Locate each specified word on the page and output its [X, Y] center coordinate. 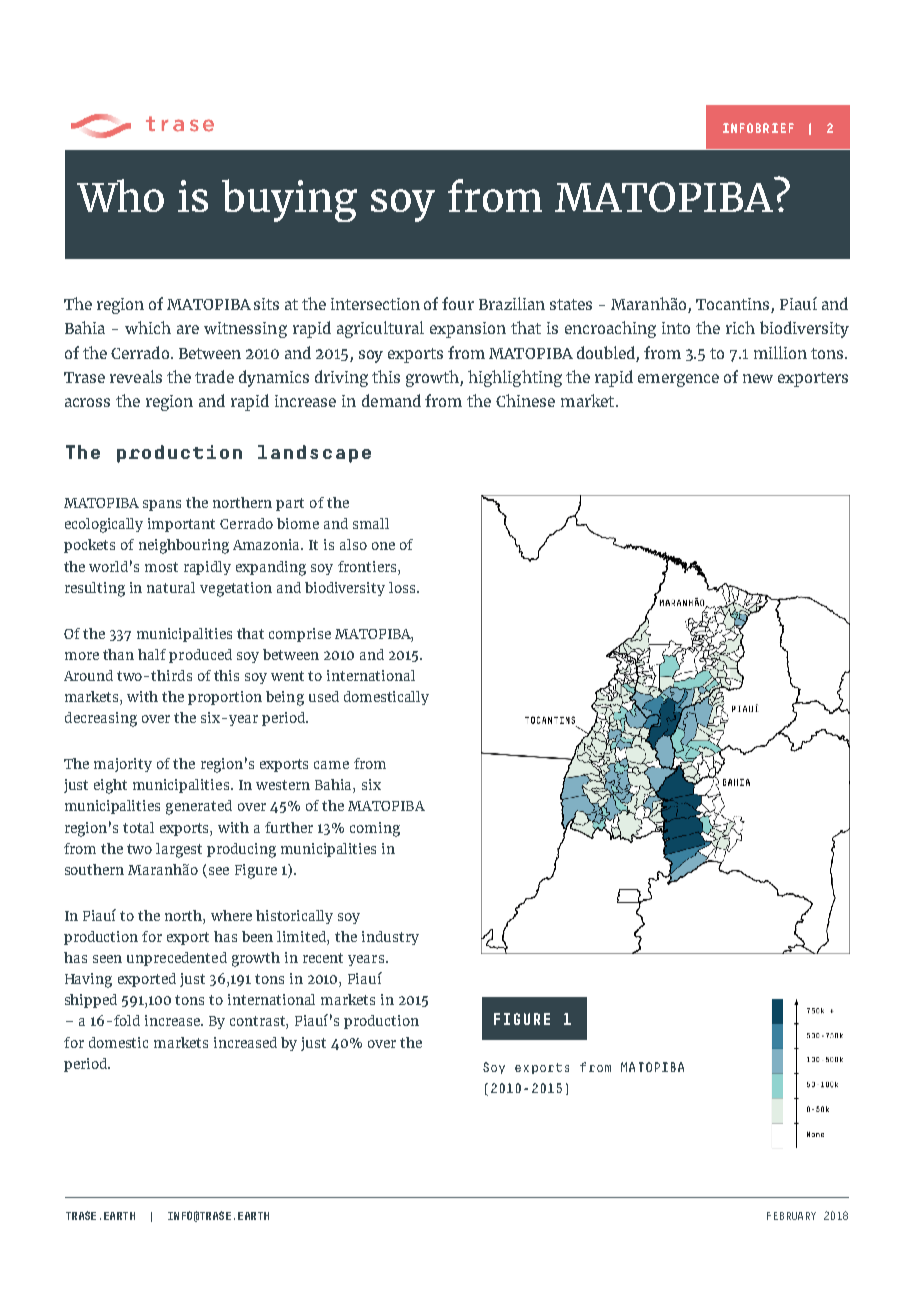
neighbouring [184, 546]
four [458, 303]
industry [390, 938]
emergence [678, 380]
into [676, 328]
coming [375, 829]
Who [120, 195]
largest [179, 850]
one [383, 546]
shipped [91, 1001]
